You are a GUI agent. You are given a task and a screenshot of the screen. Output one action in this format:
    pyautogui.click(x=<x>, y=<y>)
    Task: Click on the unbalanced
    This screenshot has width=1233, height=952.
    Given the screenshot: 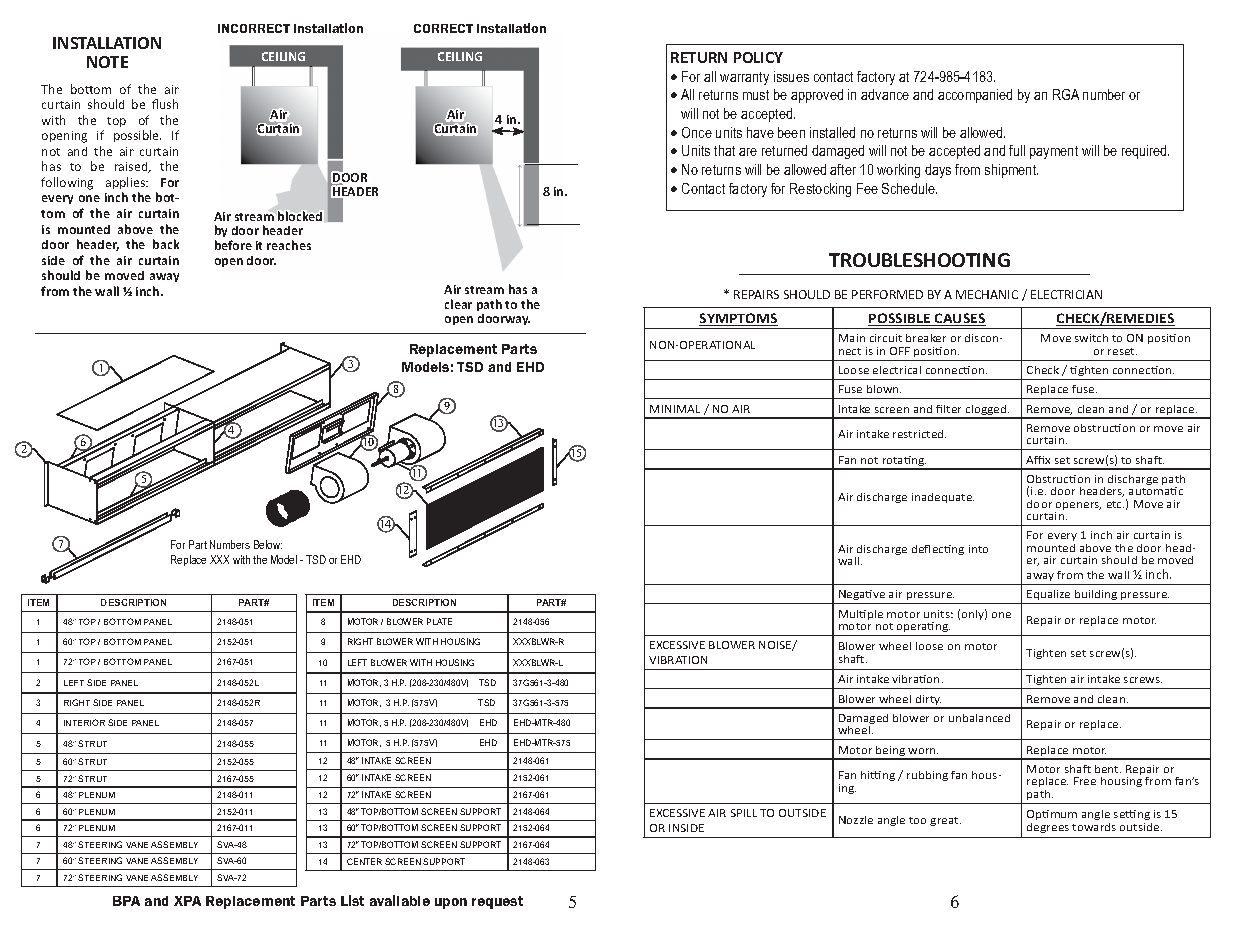 What is the action you would take?
    pyautogui.click(x=979, y=718)
